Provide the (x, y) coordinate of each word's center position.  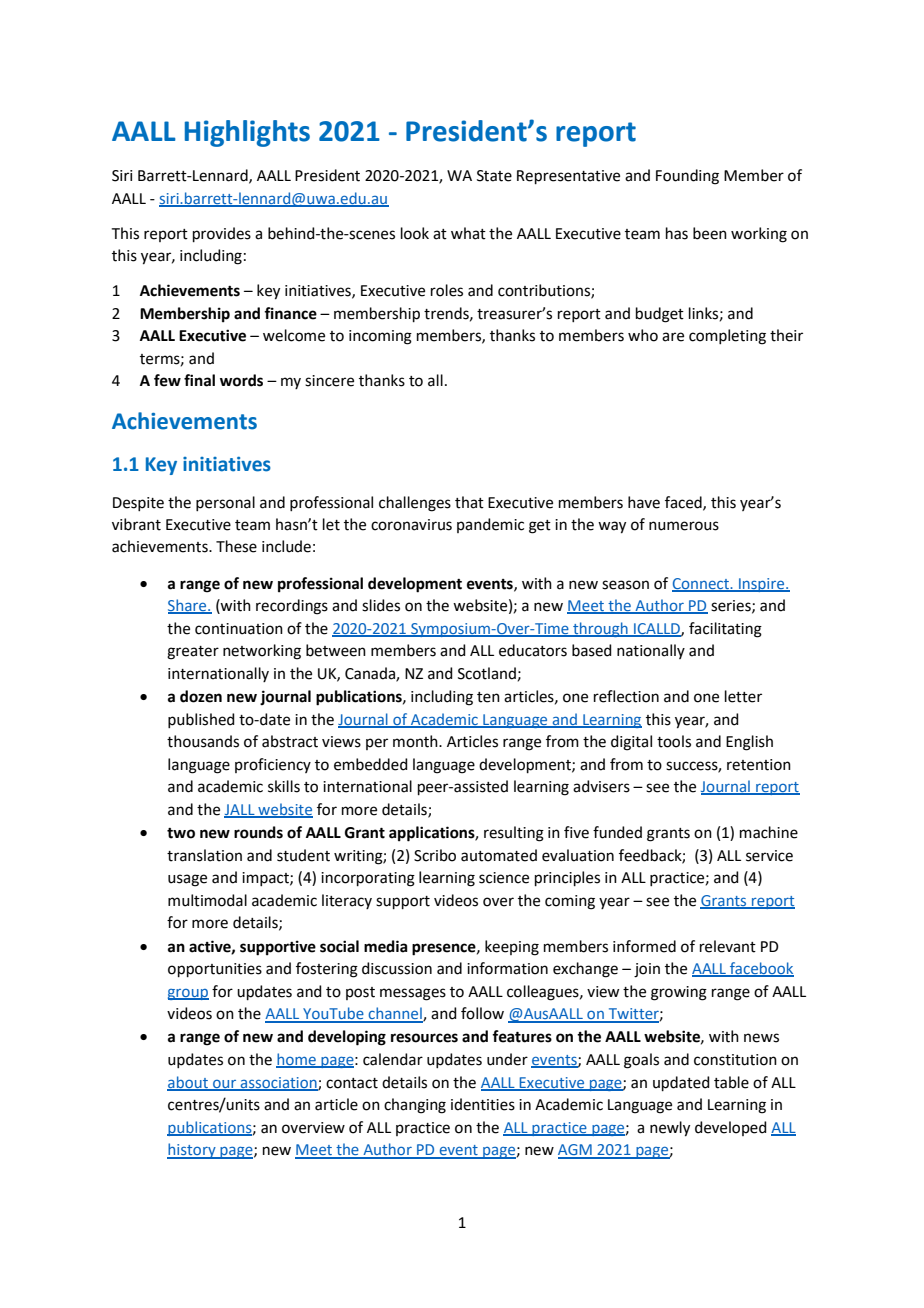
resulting (514, 834)
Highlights (247, 133)
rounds (258, 832)
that (469, 502)
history (192, 1151)
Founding (687, 177)
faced (684, 503)
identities (483, 1104)
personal (225, 503)
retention (759, 765)
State (494, 176)
